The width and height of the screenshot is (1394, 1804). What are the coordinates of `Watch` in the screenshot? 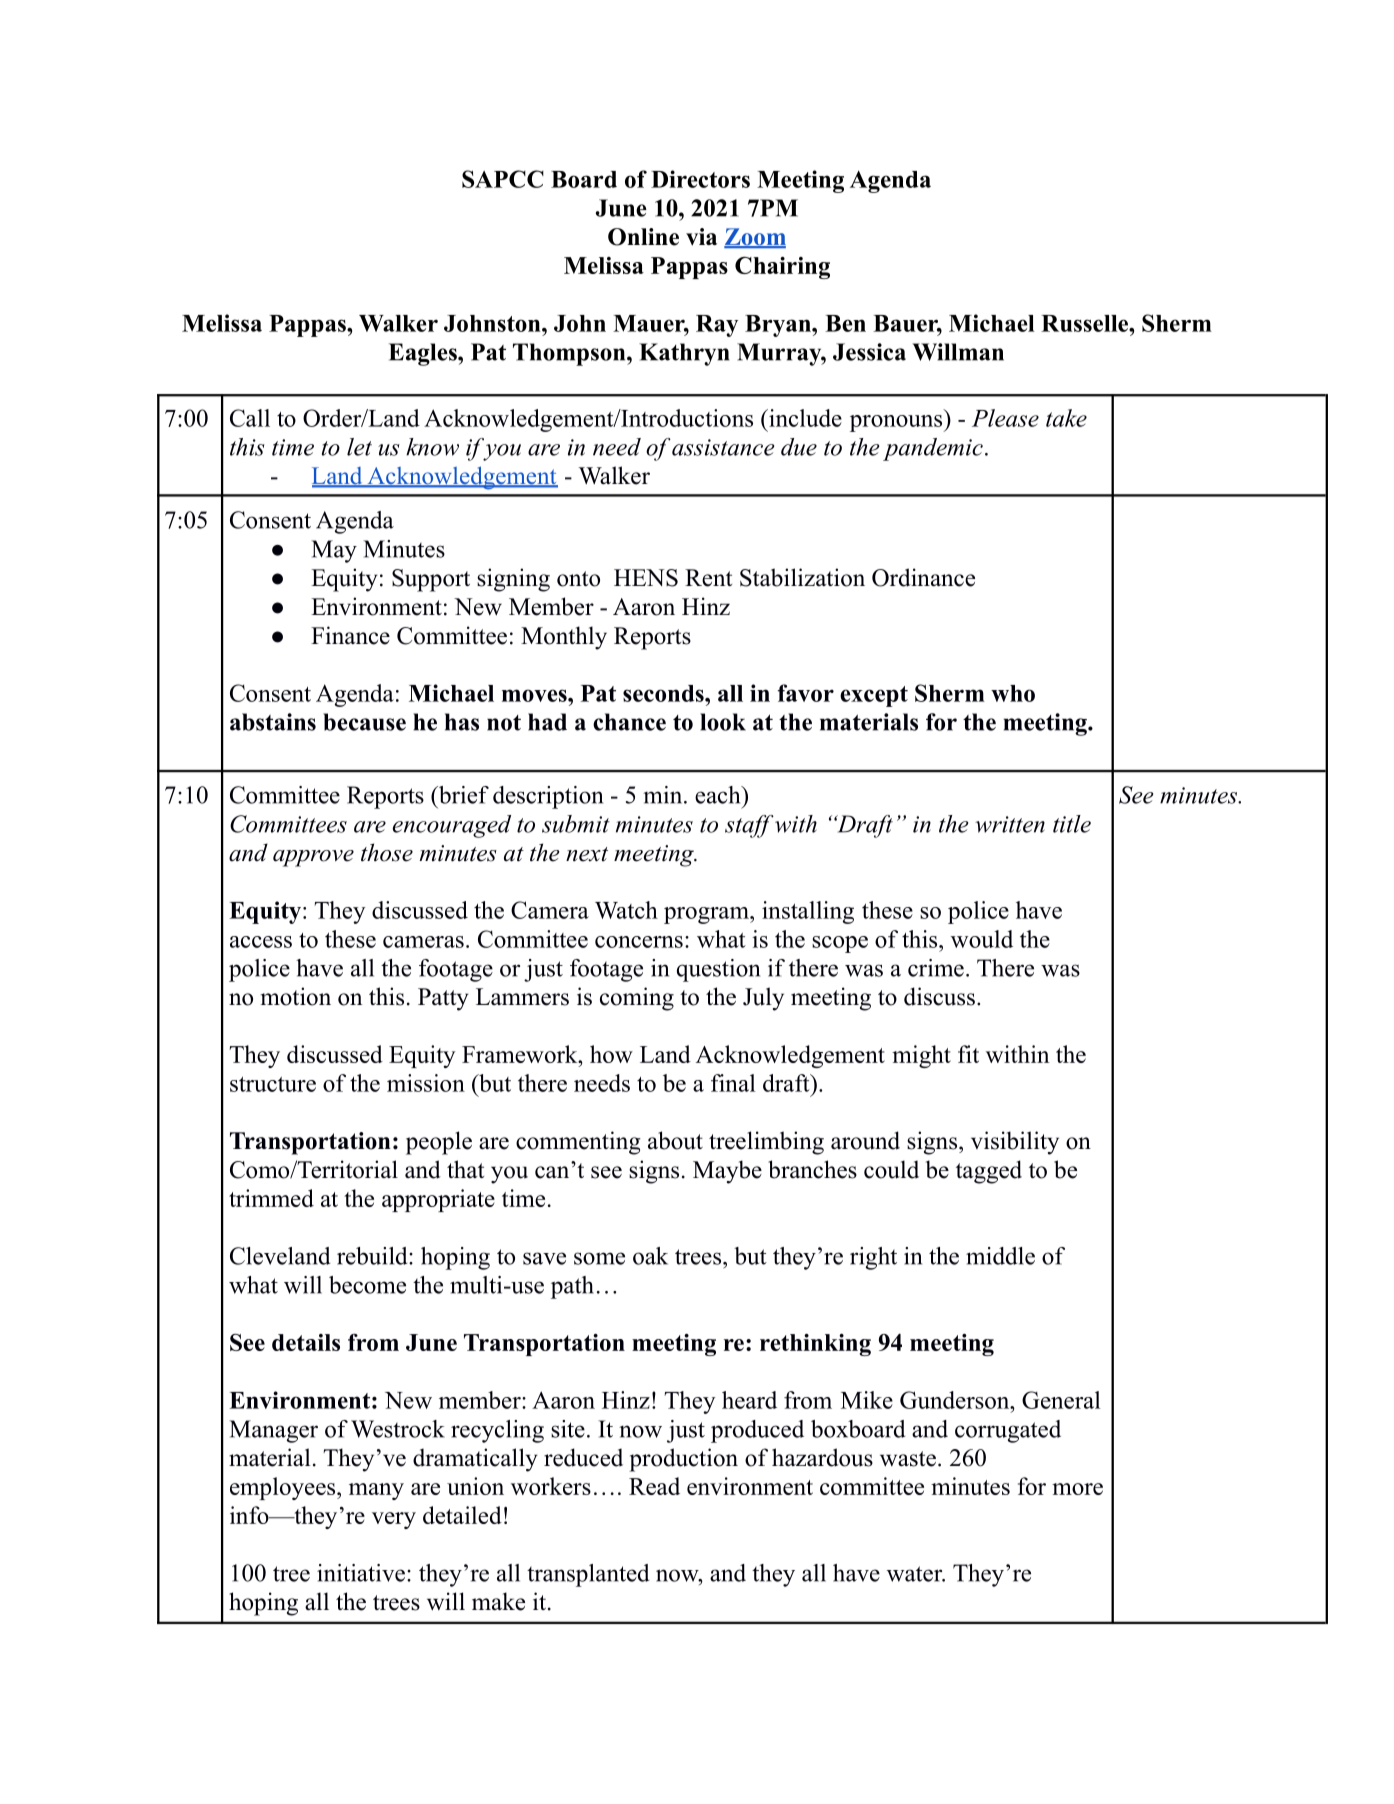 It's located at (626, 910).
